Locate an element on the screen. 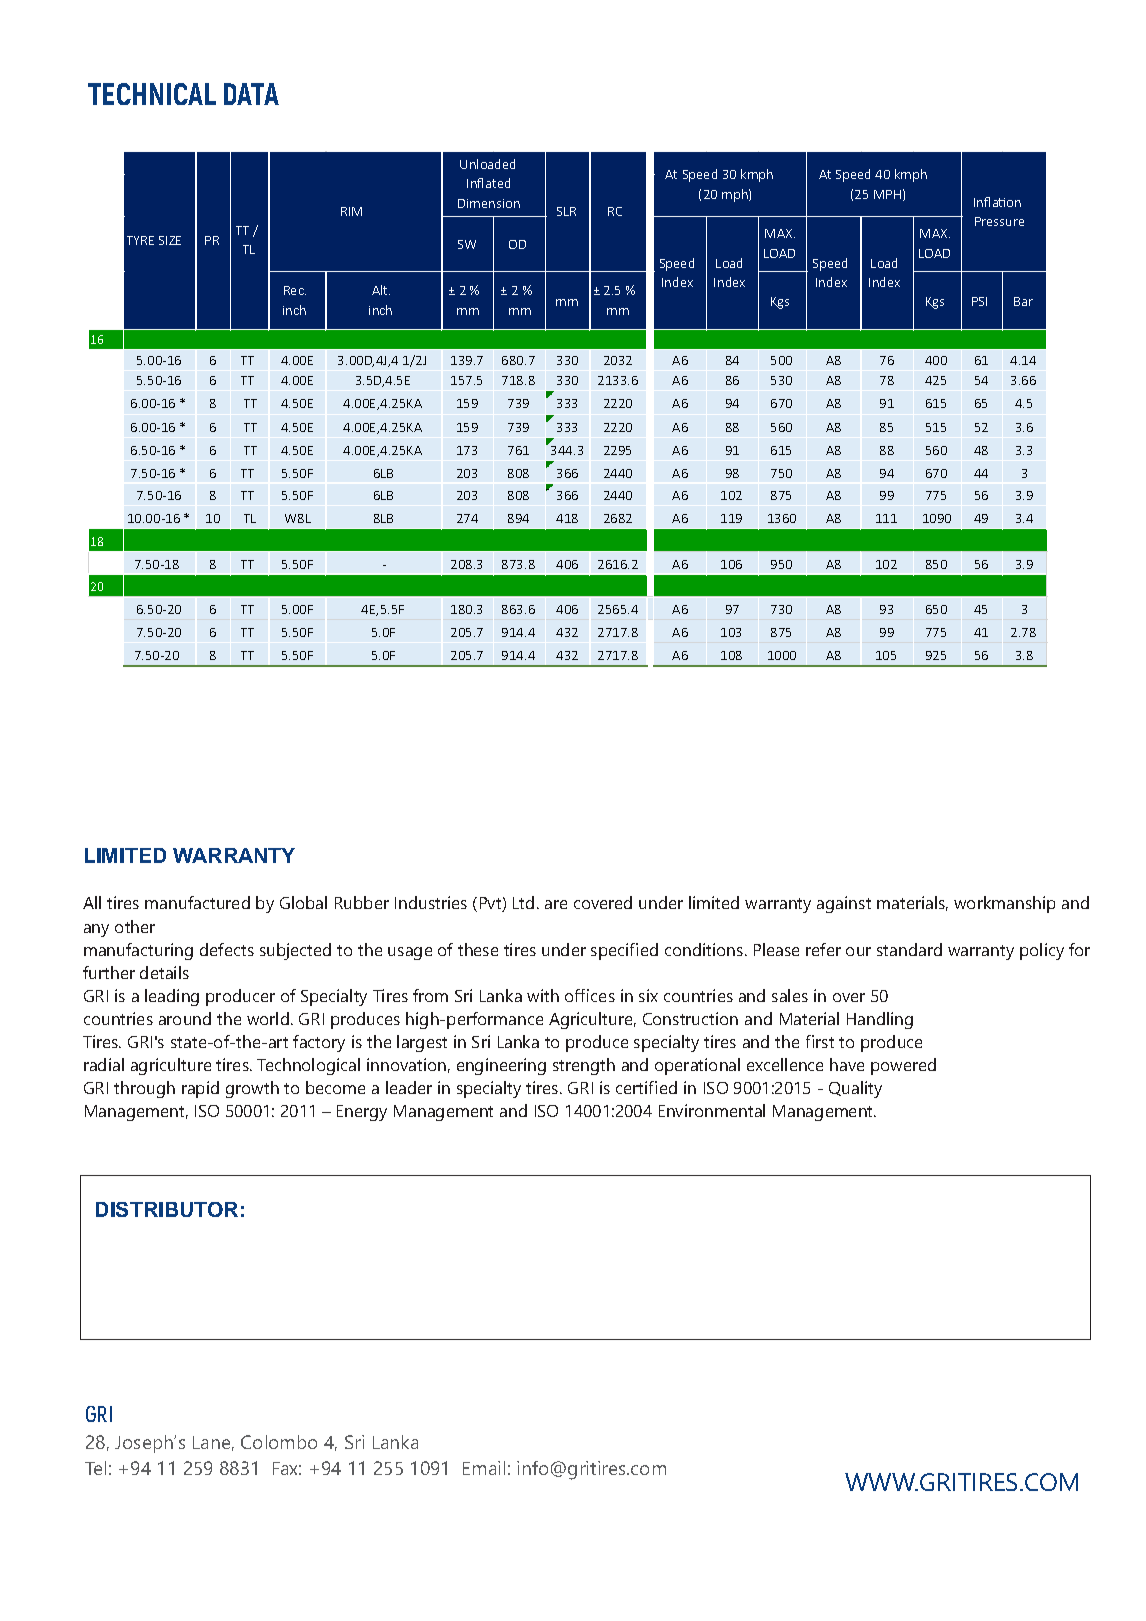  SLR is located at coordinates (566, 211).
